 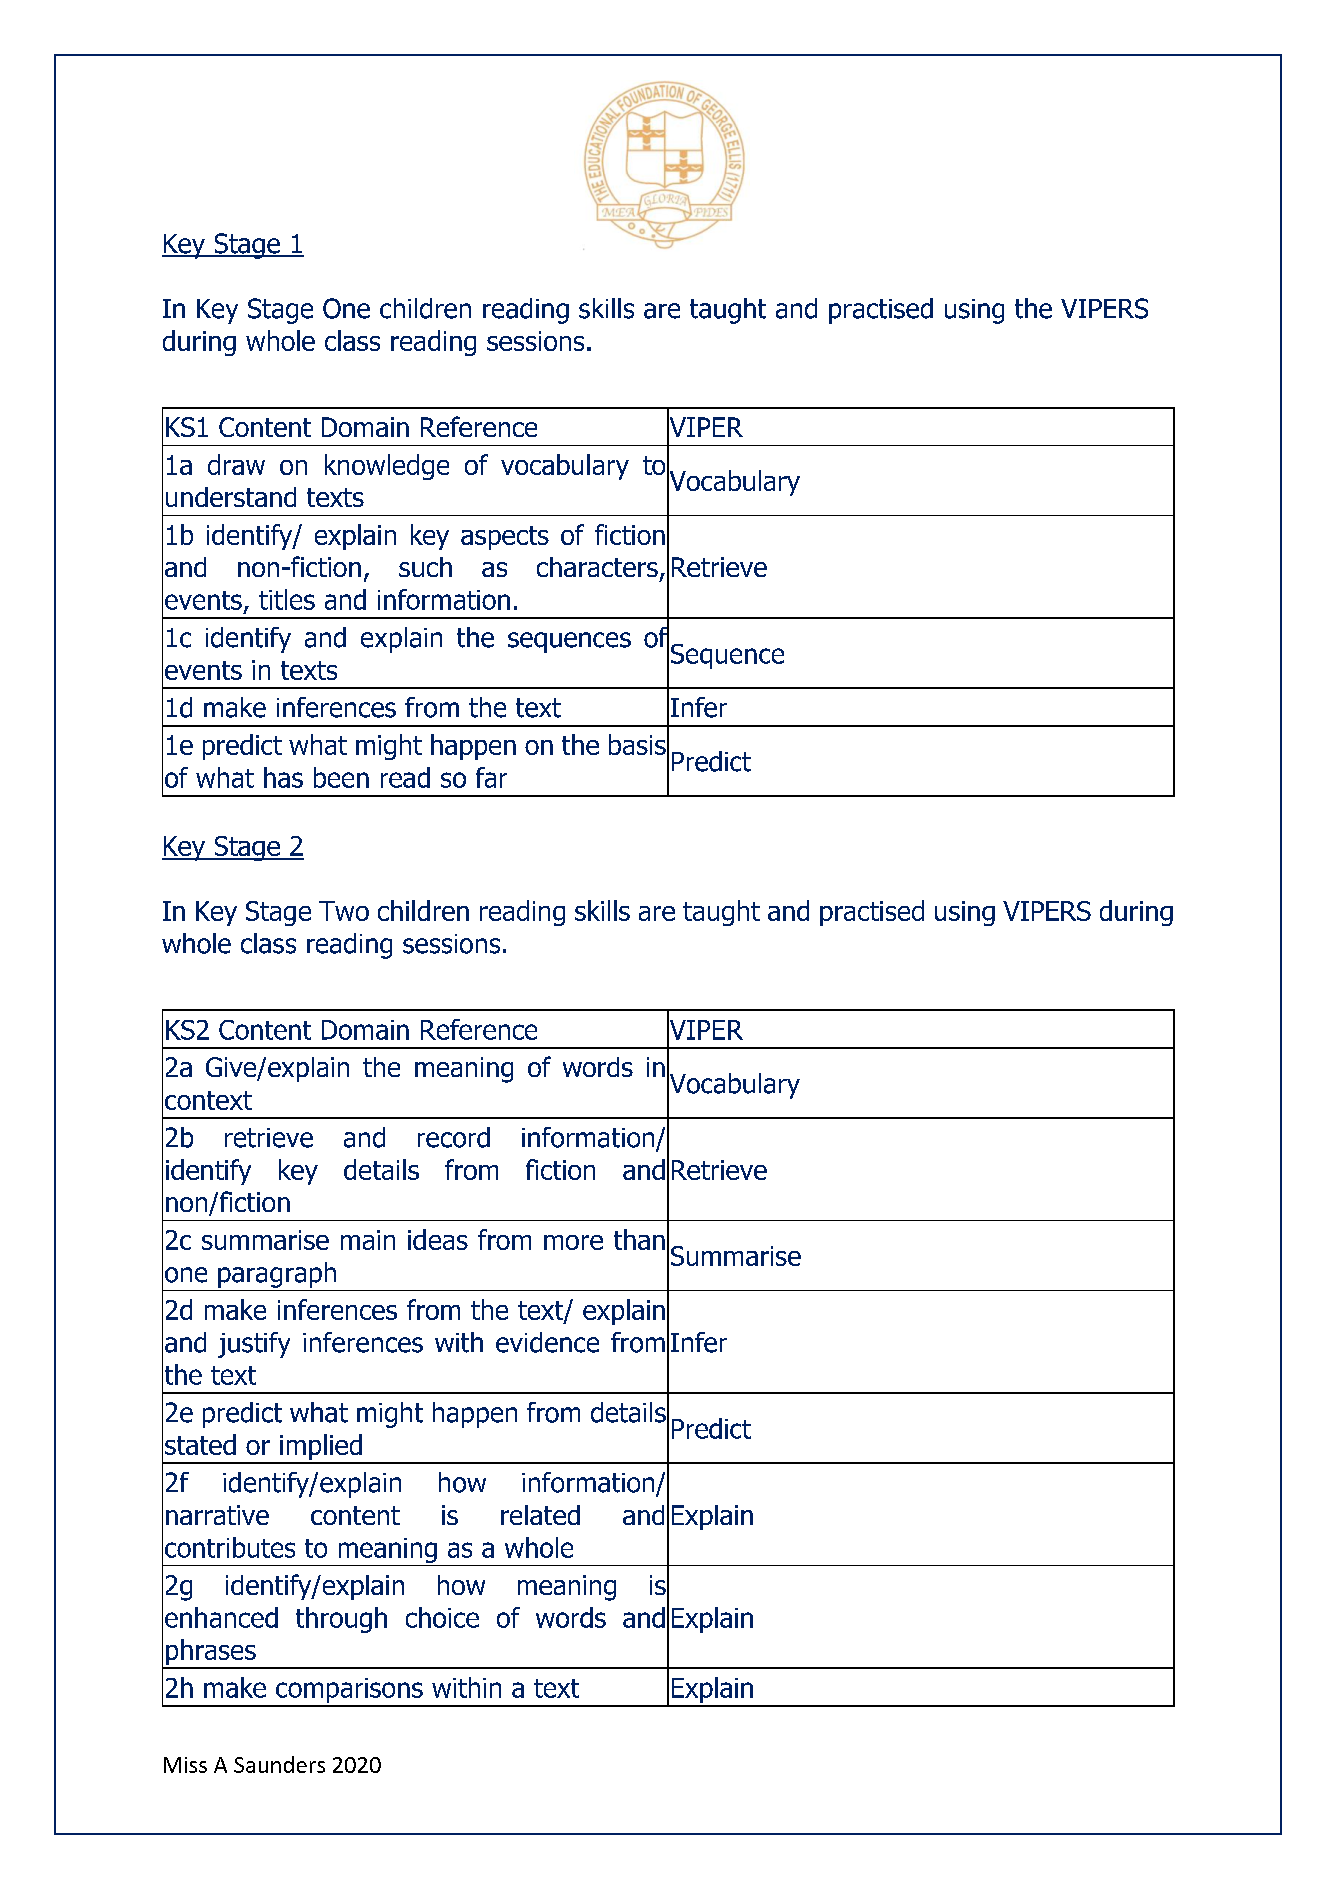 I want to click on understand, so click(x=231, y=497).
